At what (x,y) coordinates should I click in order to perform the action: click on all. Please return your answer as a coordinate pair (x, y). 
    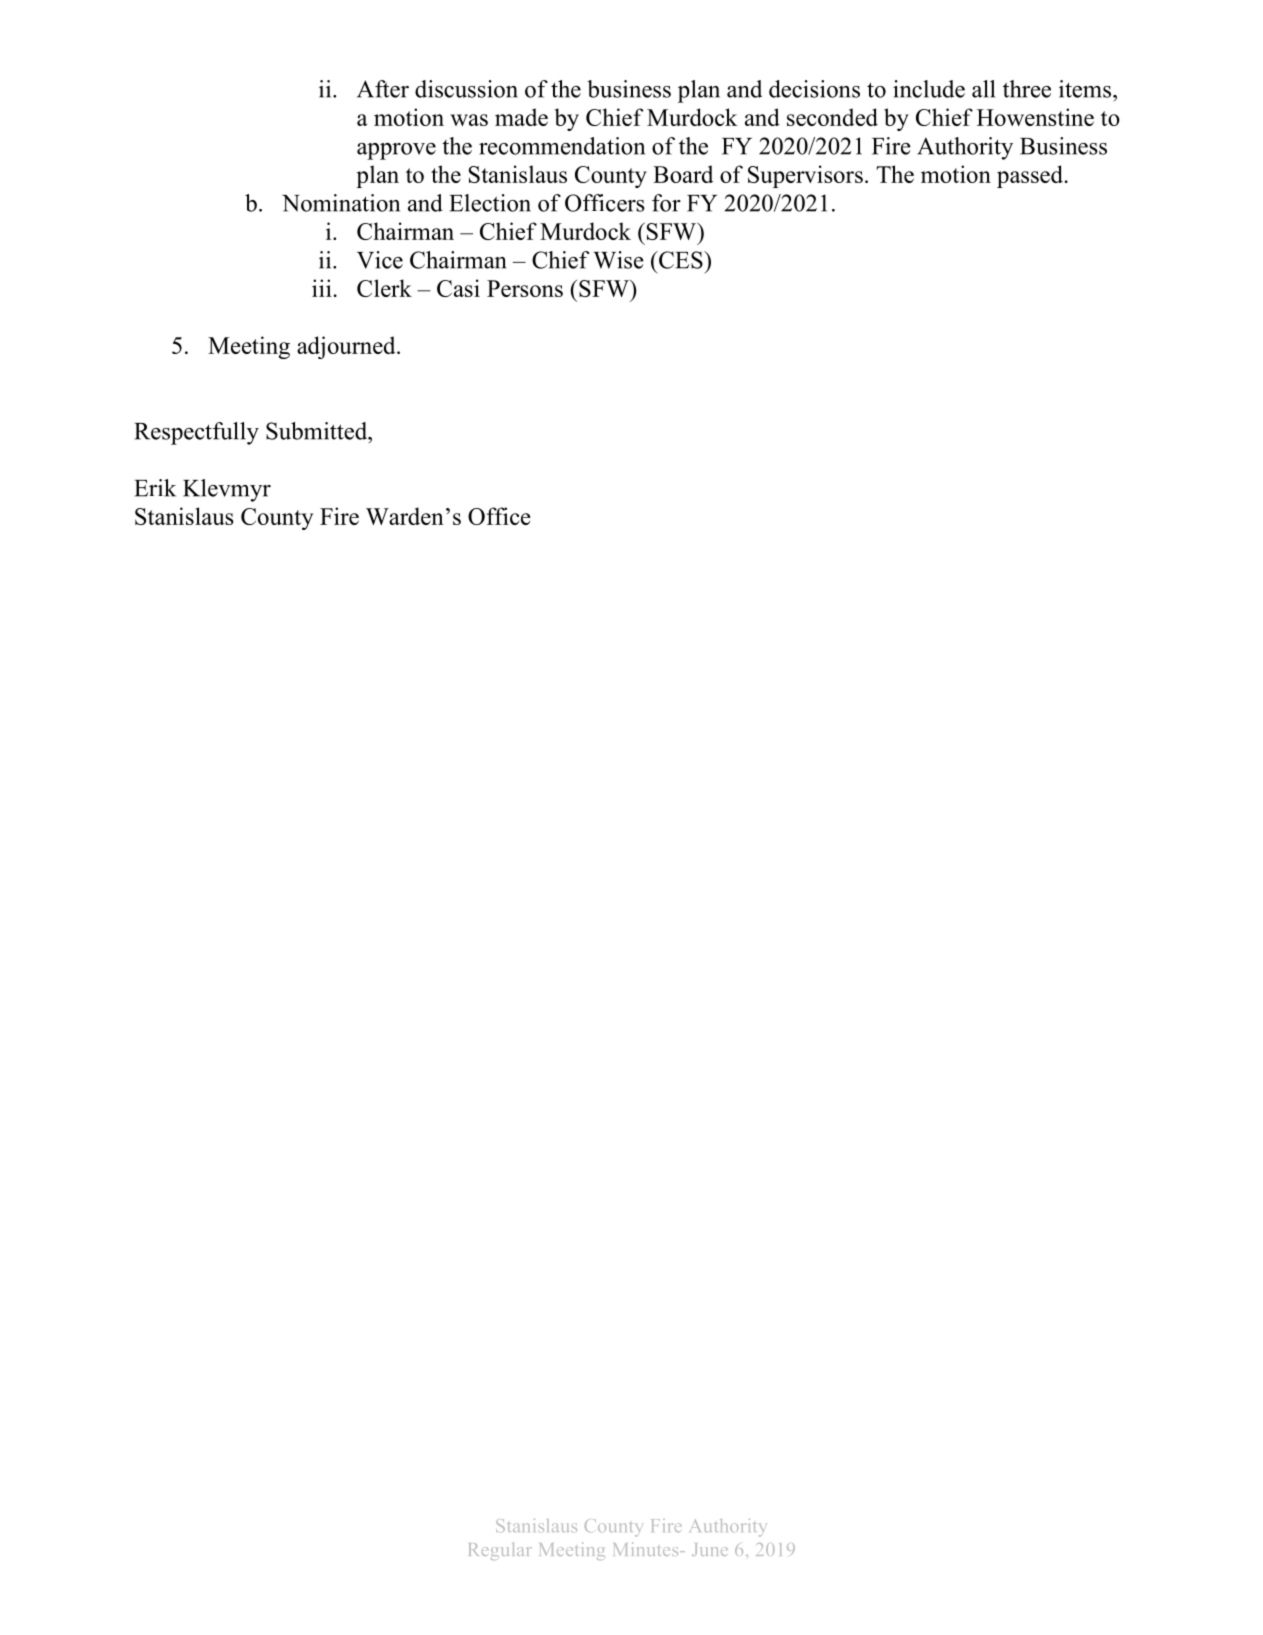
    Looking at the image, I should click on (983, 89).
